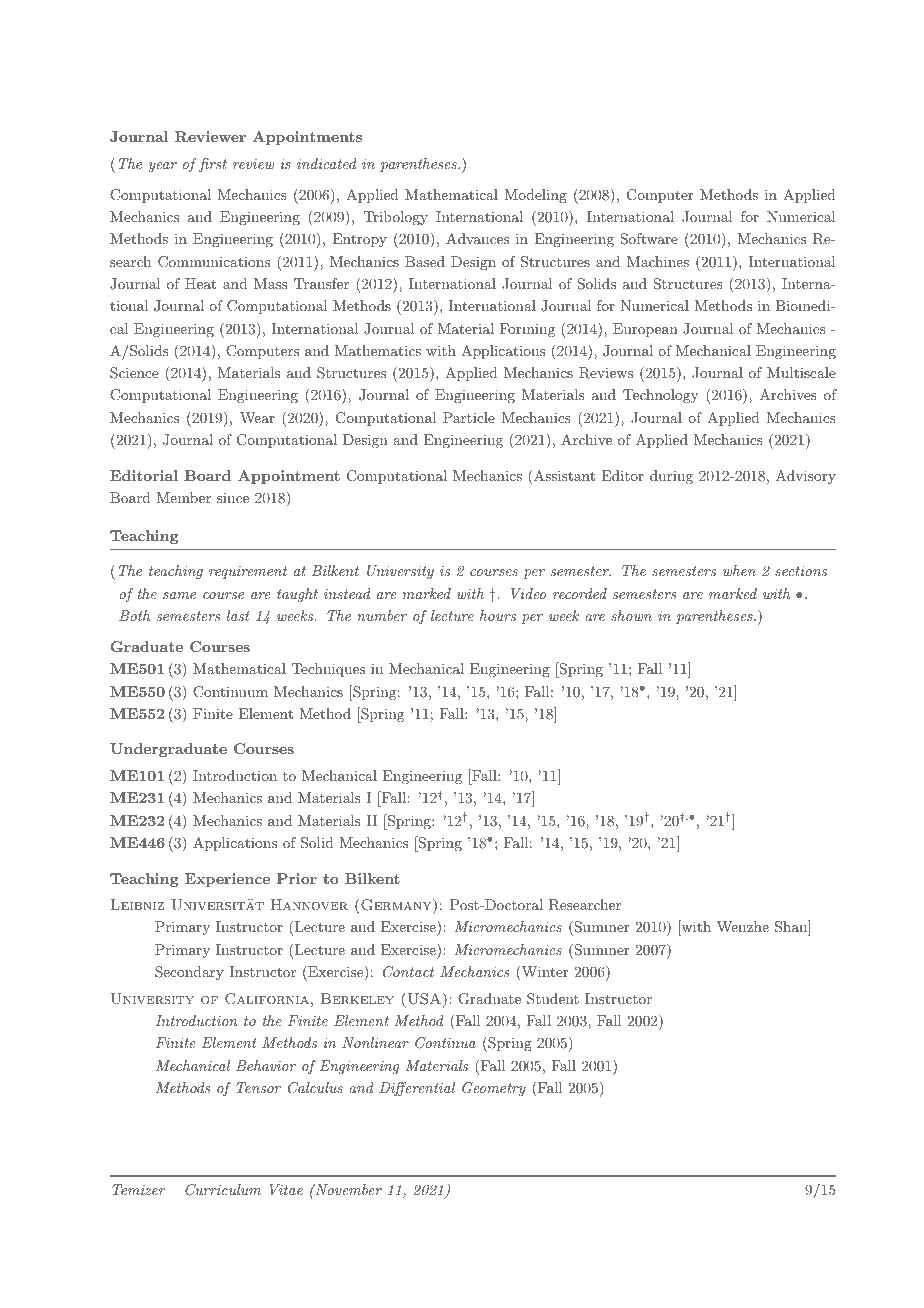  What do you see at coordinates (498, 615) in the screenshot?
I see `hours` at bounding box center [498, 615].
